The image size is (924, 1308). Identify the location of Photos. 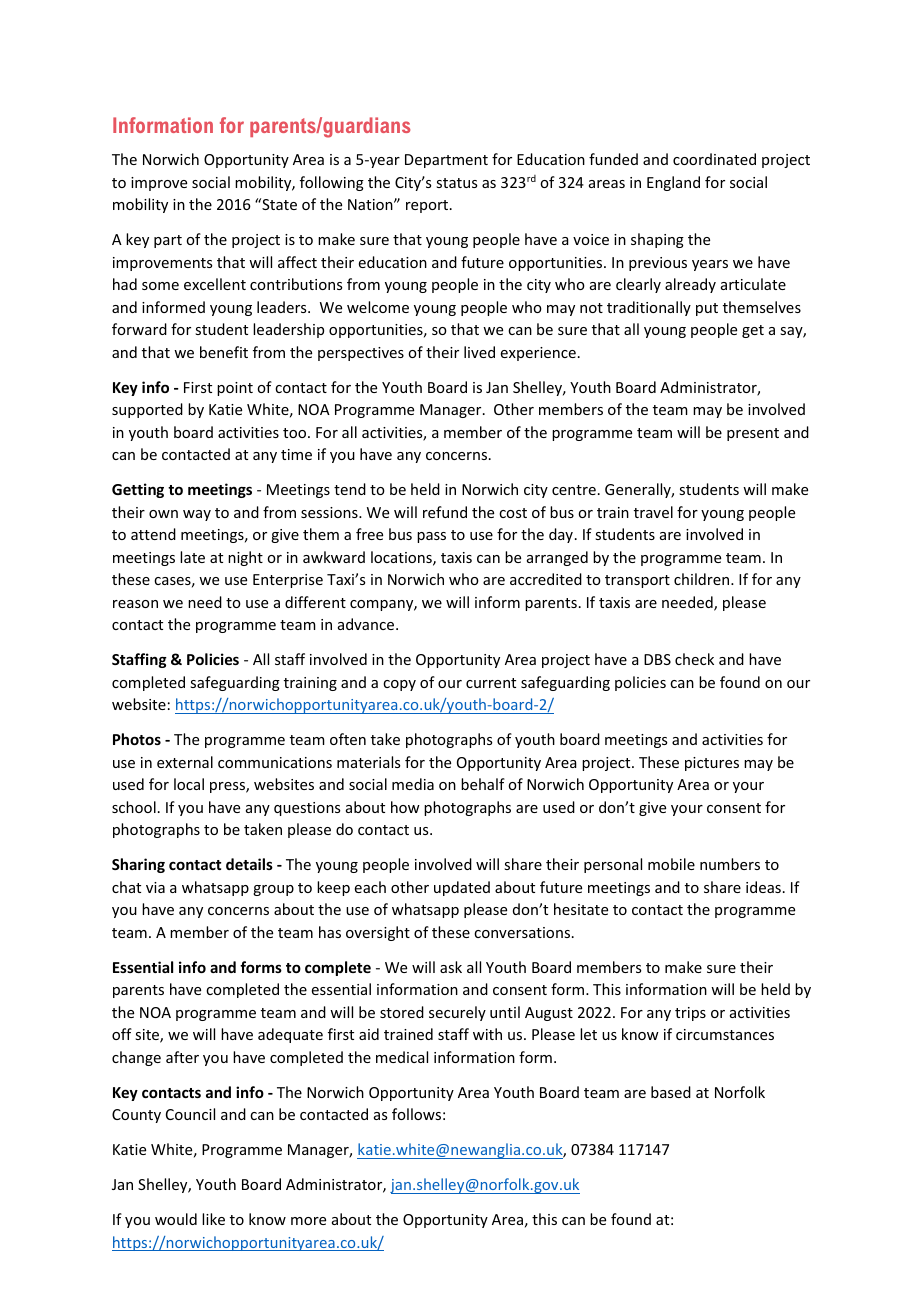
(137, 739).
